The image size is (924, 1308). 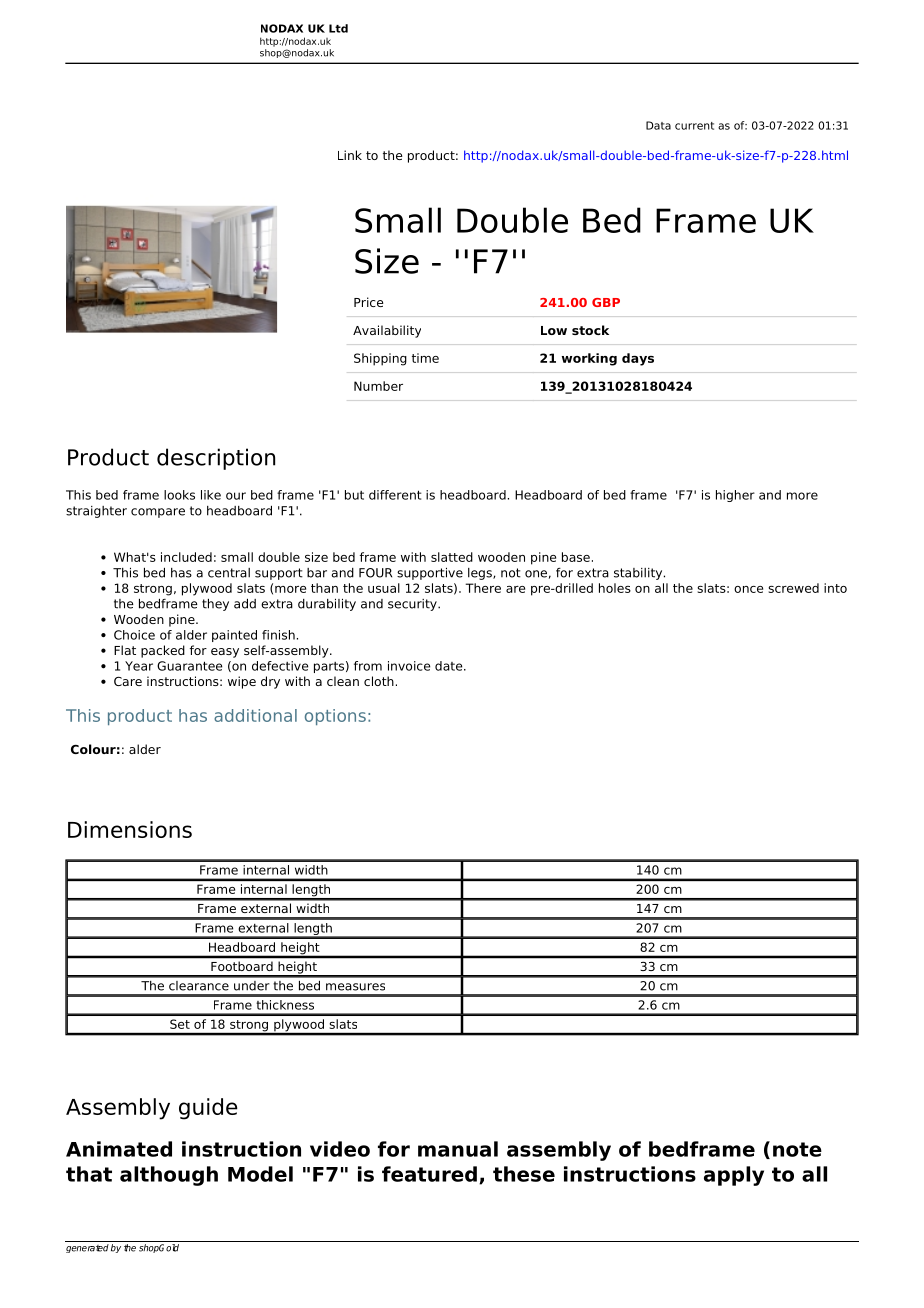 I want to click on Ltd, so click(x=338, y=28).
